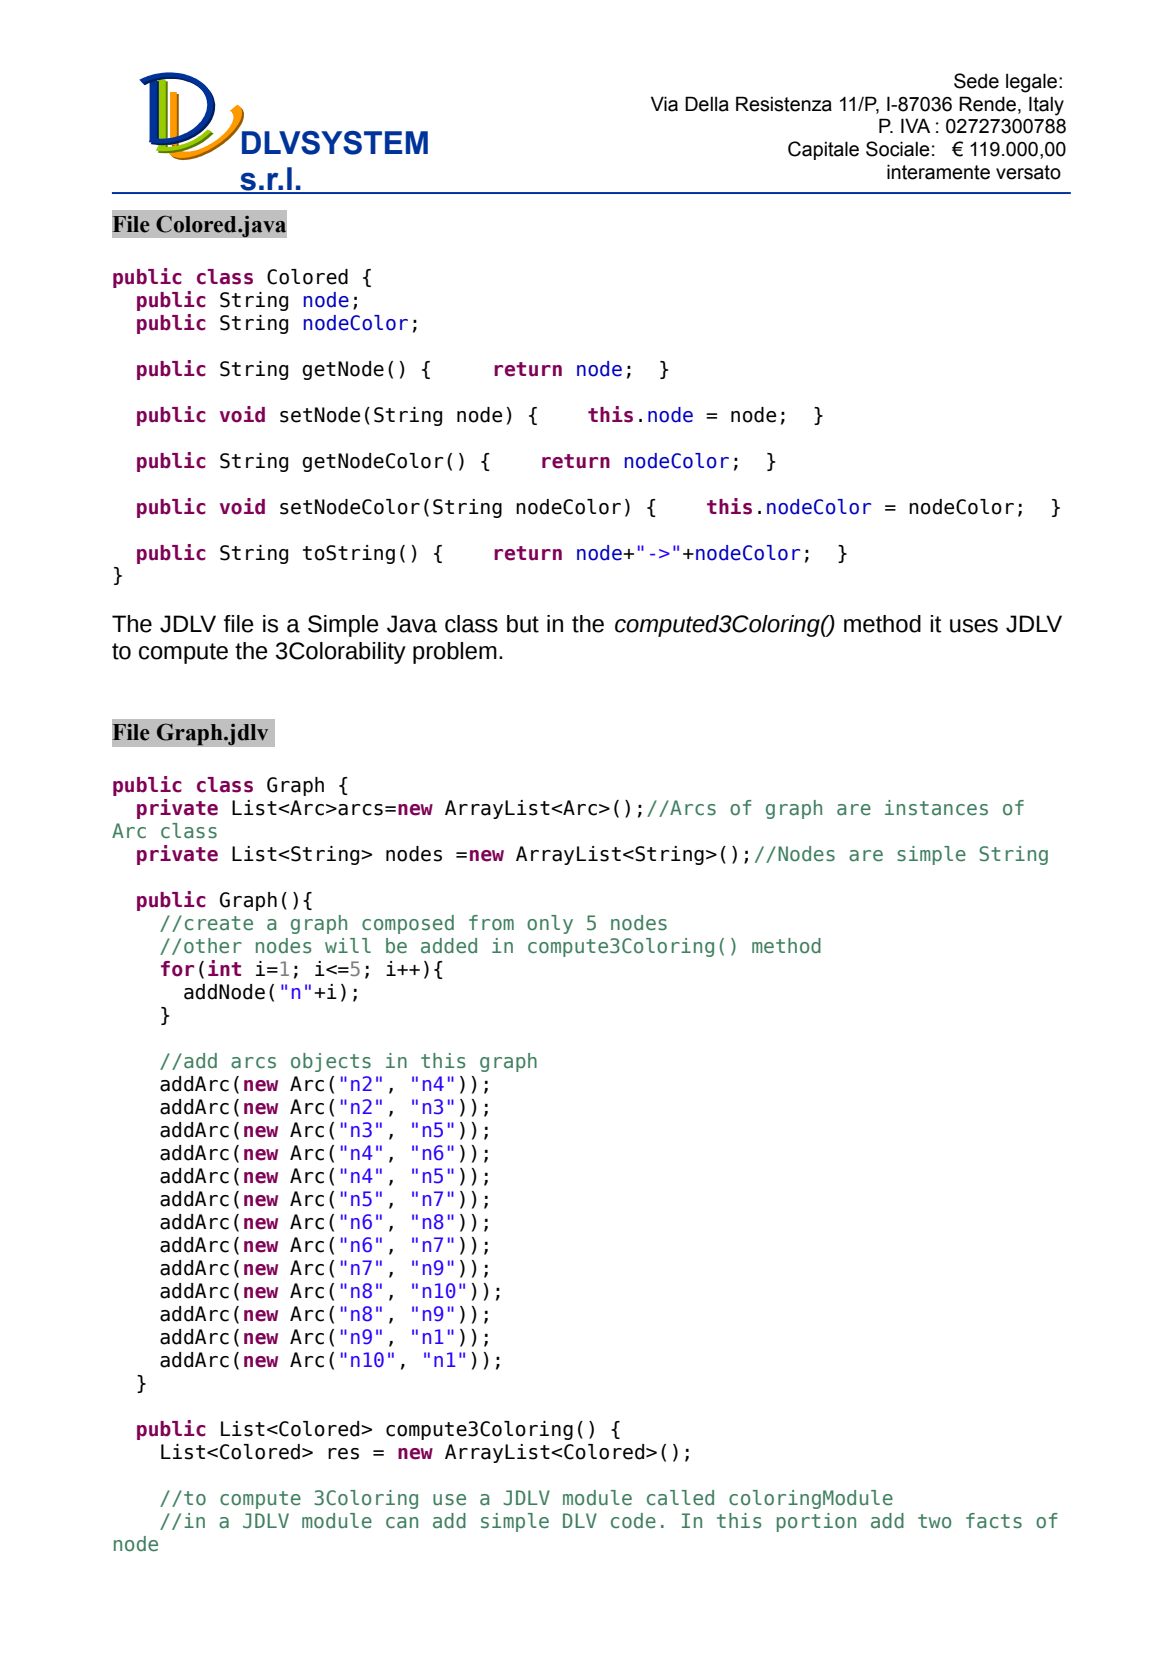 The width and height of the page is (1174, 1662). Describe the element at coordinates (664, 104) in the page. I see `Via` at that location.
